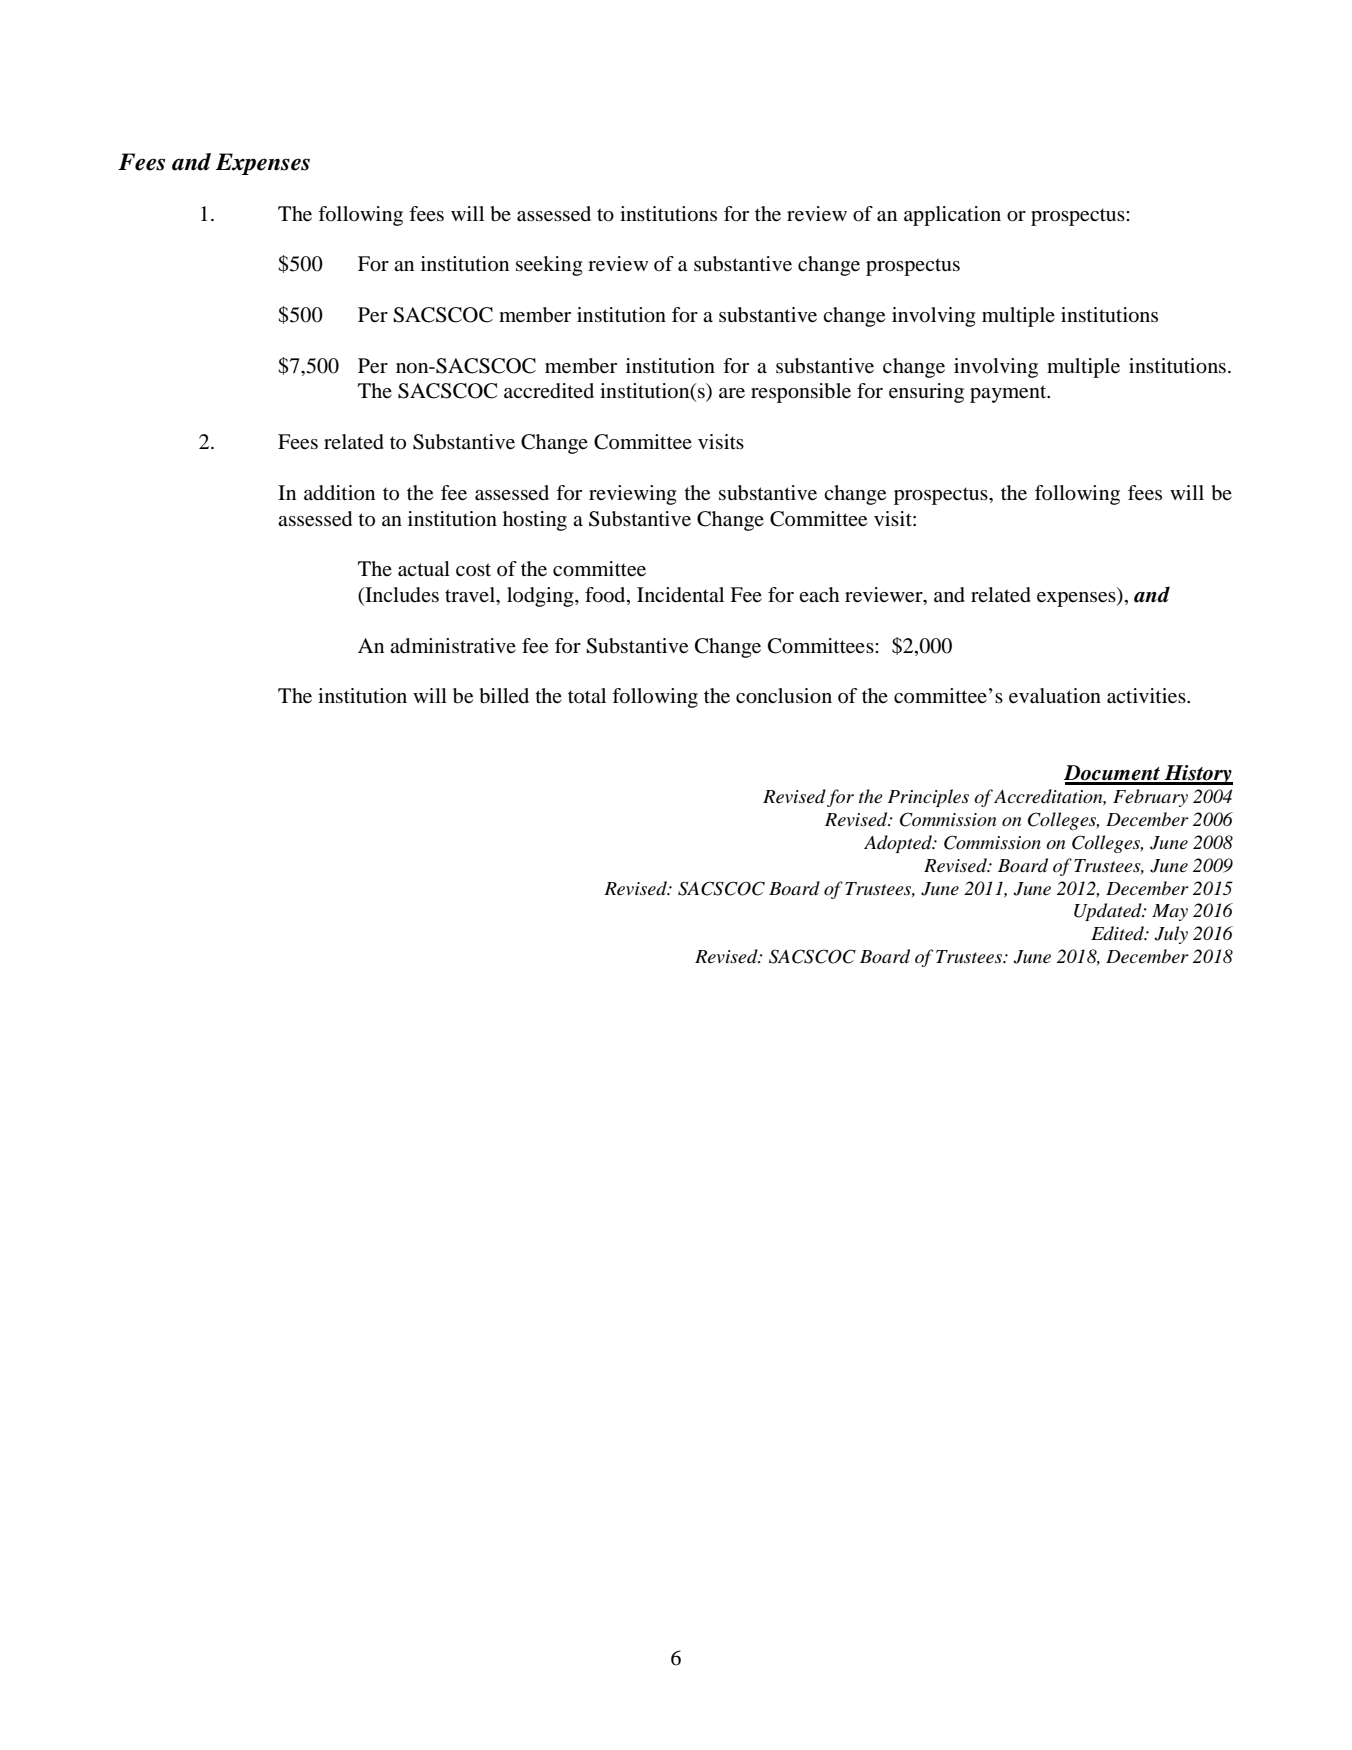 The image size is (1352, 1750). What do you see at coordinates (928, 798) in the screenshot?
I see `Principles` at bounding box center [928, 798].
